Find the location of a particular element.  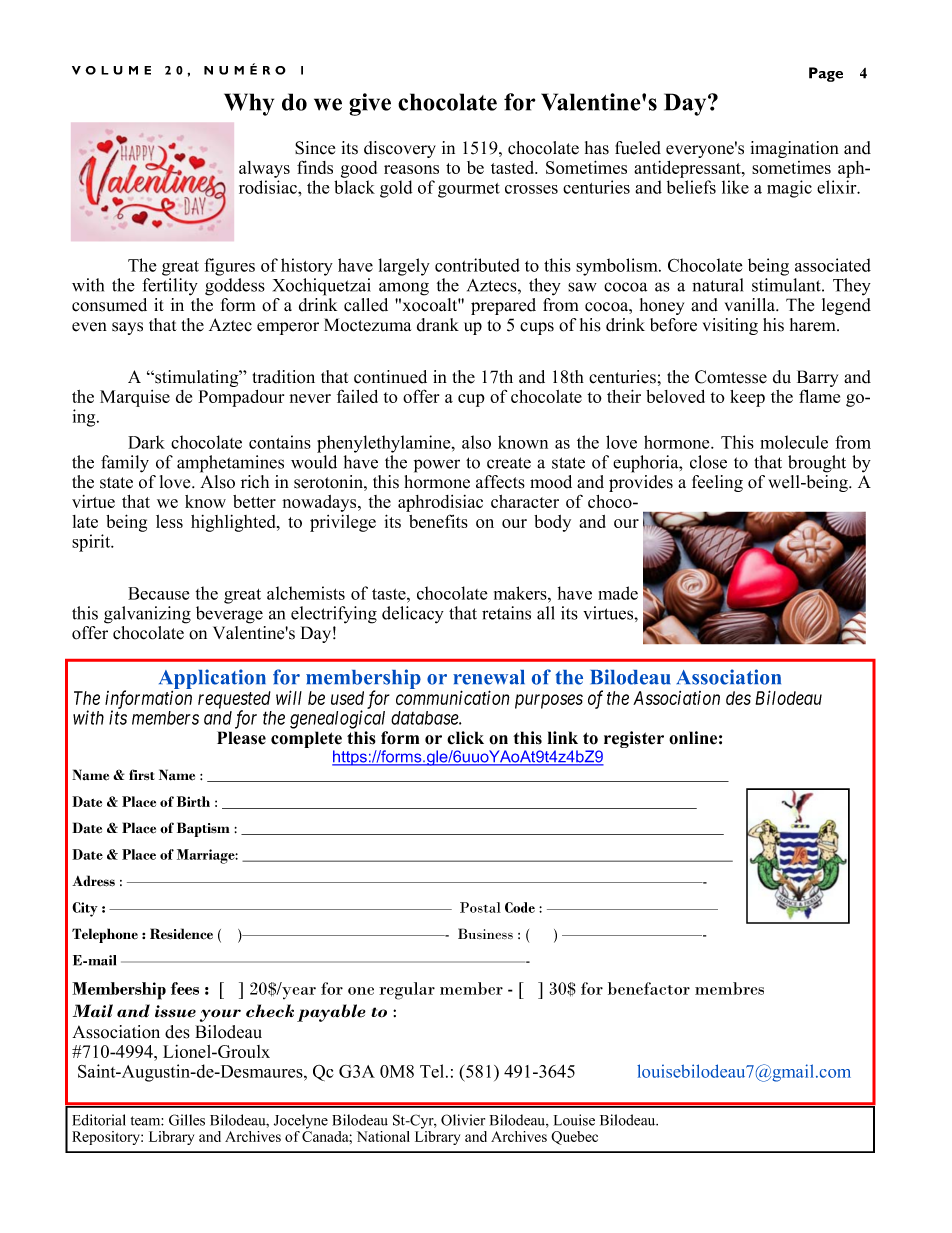

Gilles is located at coordinates (187, 1120).
